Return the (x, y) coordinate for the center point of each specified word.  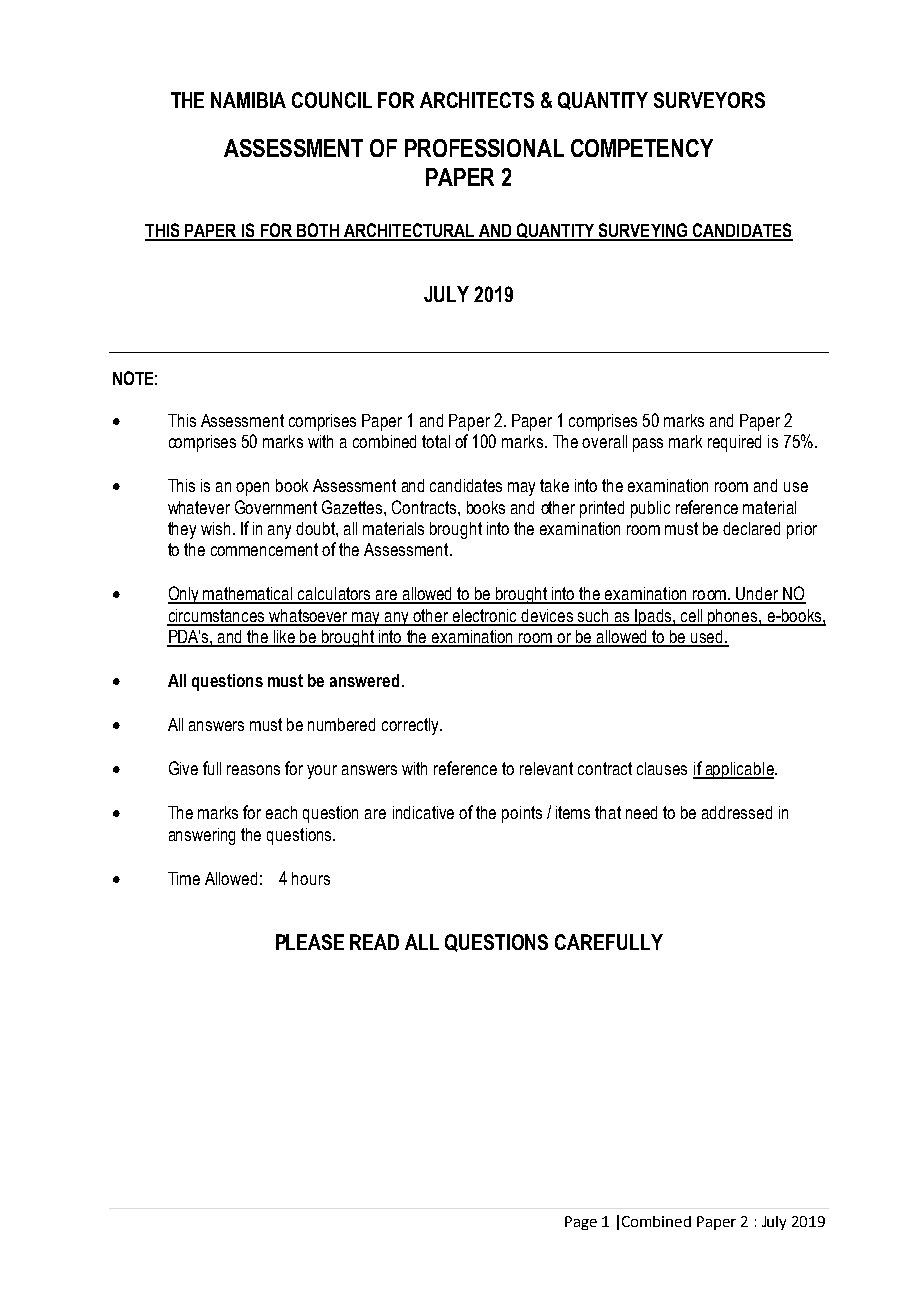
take (554, 485)
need (641, 812)
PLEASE (310, 942)
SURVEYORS (709, 100)
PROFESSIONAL (484, 148)
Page (581, 1223)
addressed (737, 812)
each (281, 812)
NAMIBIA (248, 100)
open (252, 489)
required (734, 443)
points (522, 814)
